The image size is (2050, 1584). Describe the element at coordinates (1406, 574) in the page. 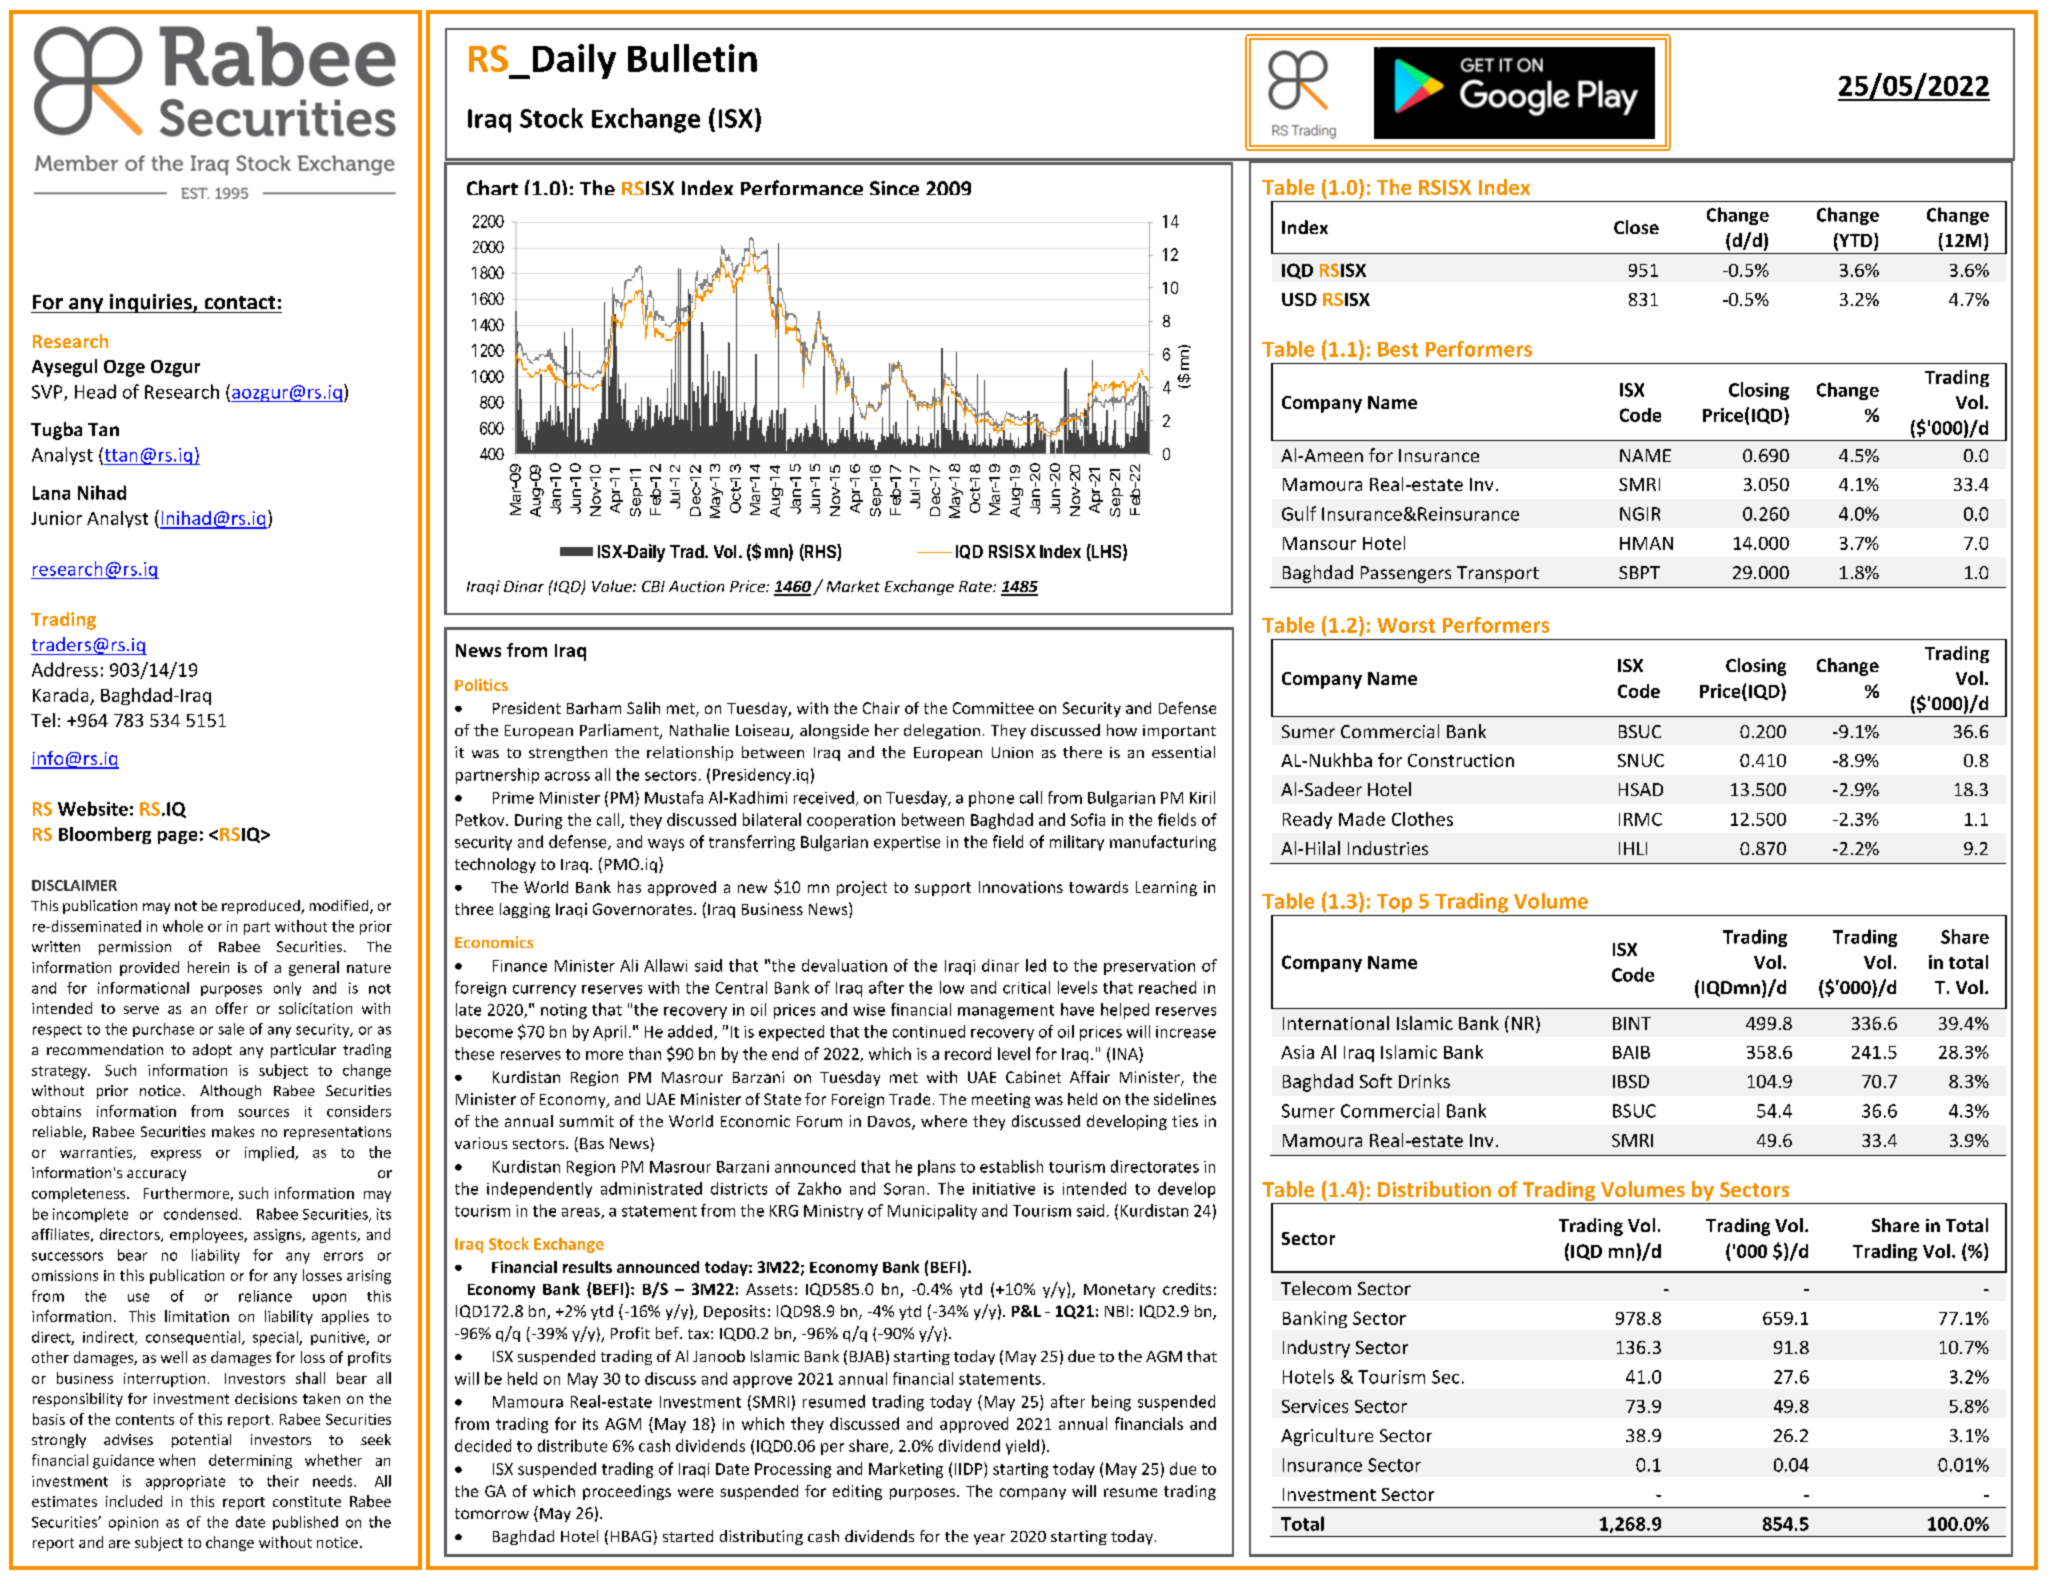

I see `Passengers` at that location.
